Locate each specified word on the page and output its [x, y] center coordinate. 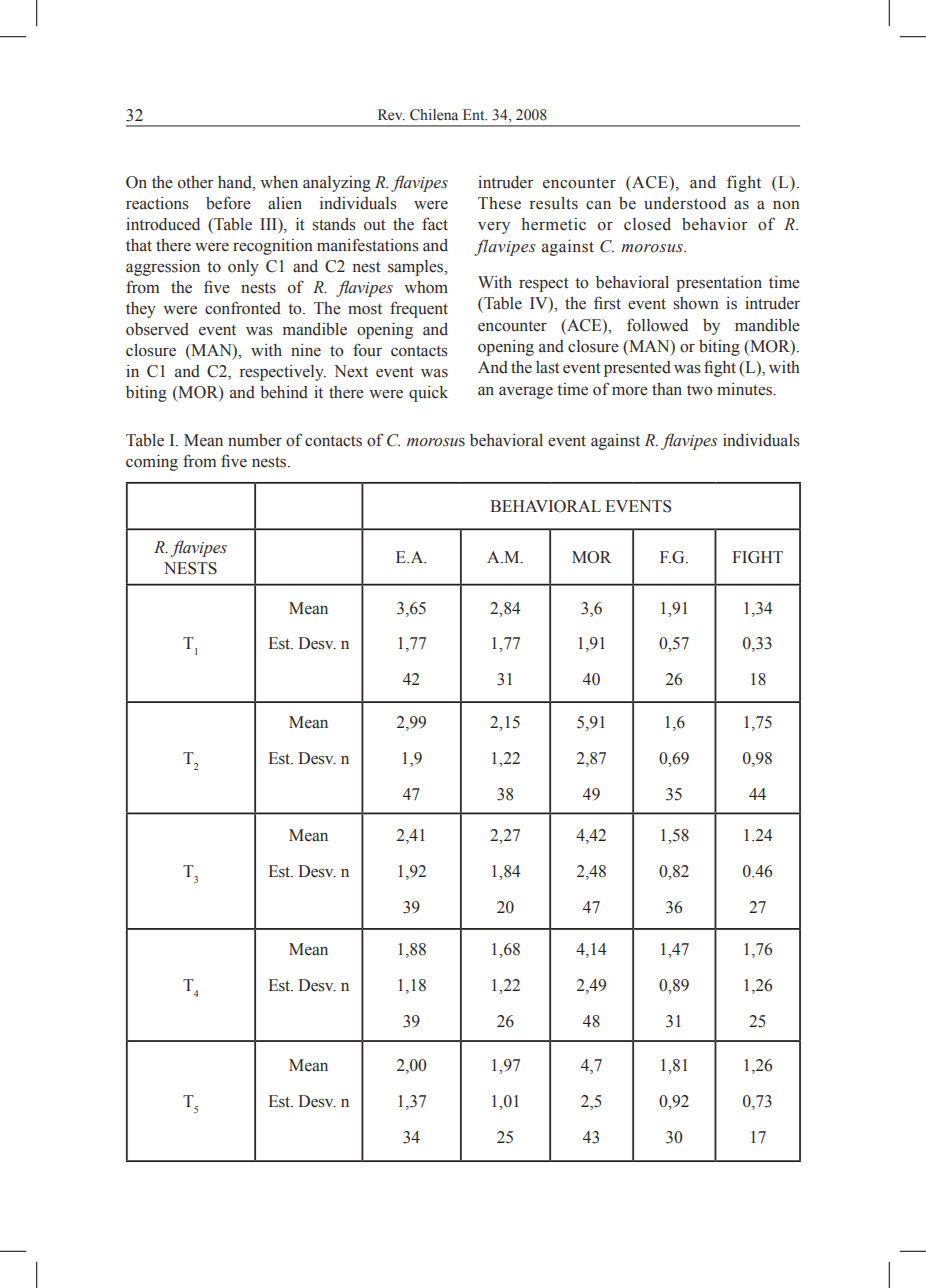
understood [685, 203]
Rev [391, 115]
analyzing [337, 184]
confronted [243, 308]
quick [428, 394]
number [255, 440]
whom [426, 287]
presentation [719, 284]
